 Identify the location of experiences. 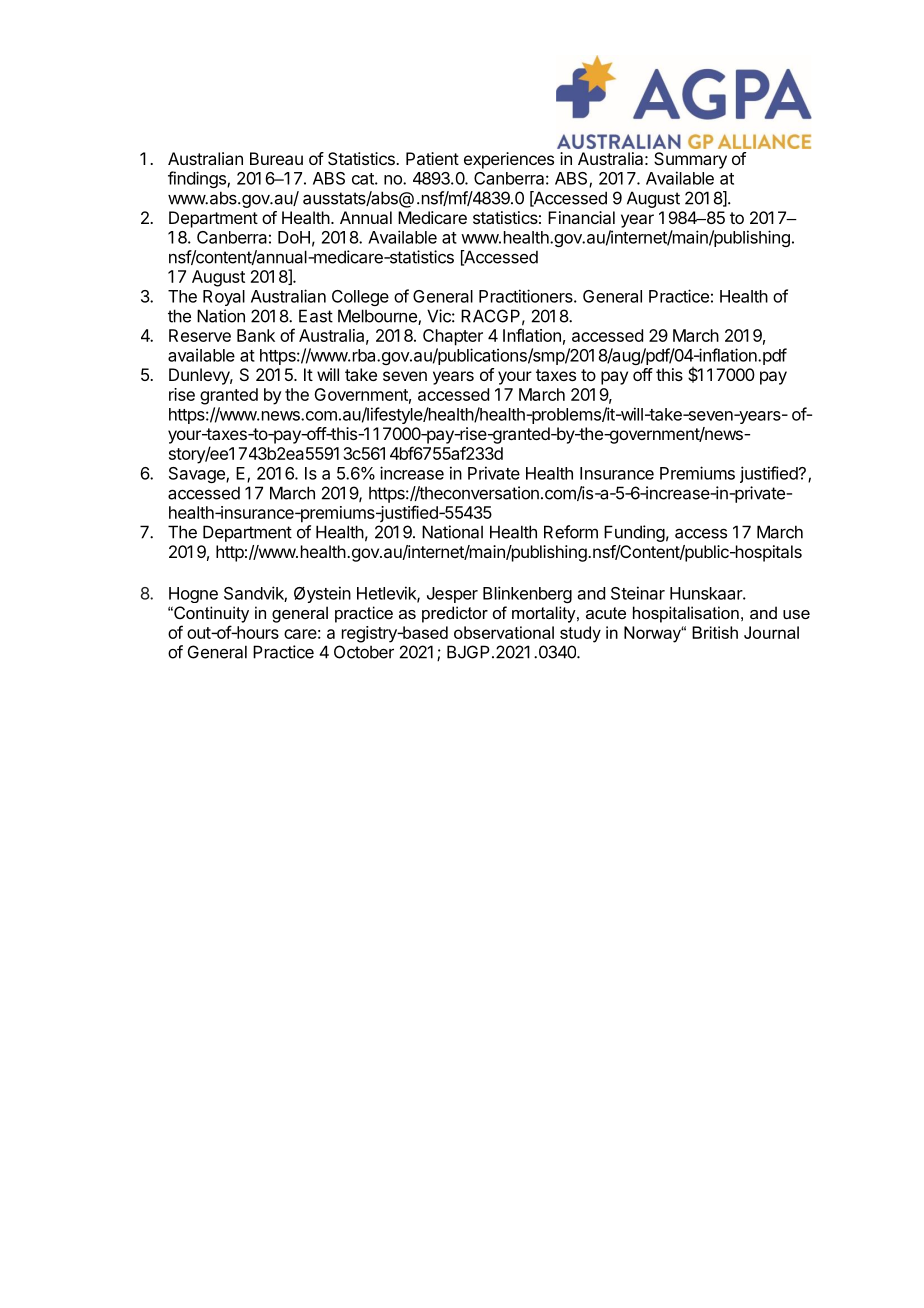
(509, 160).
